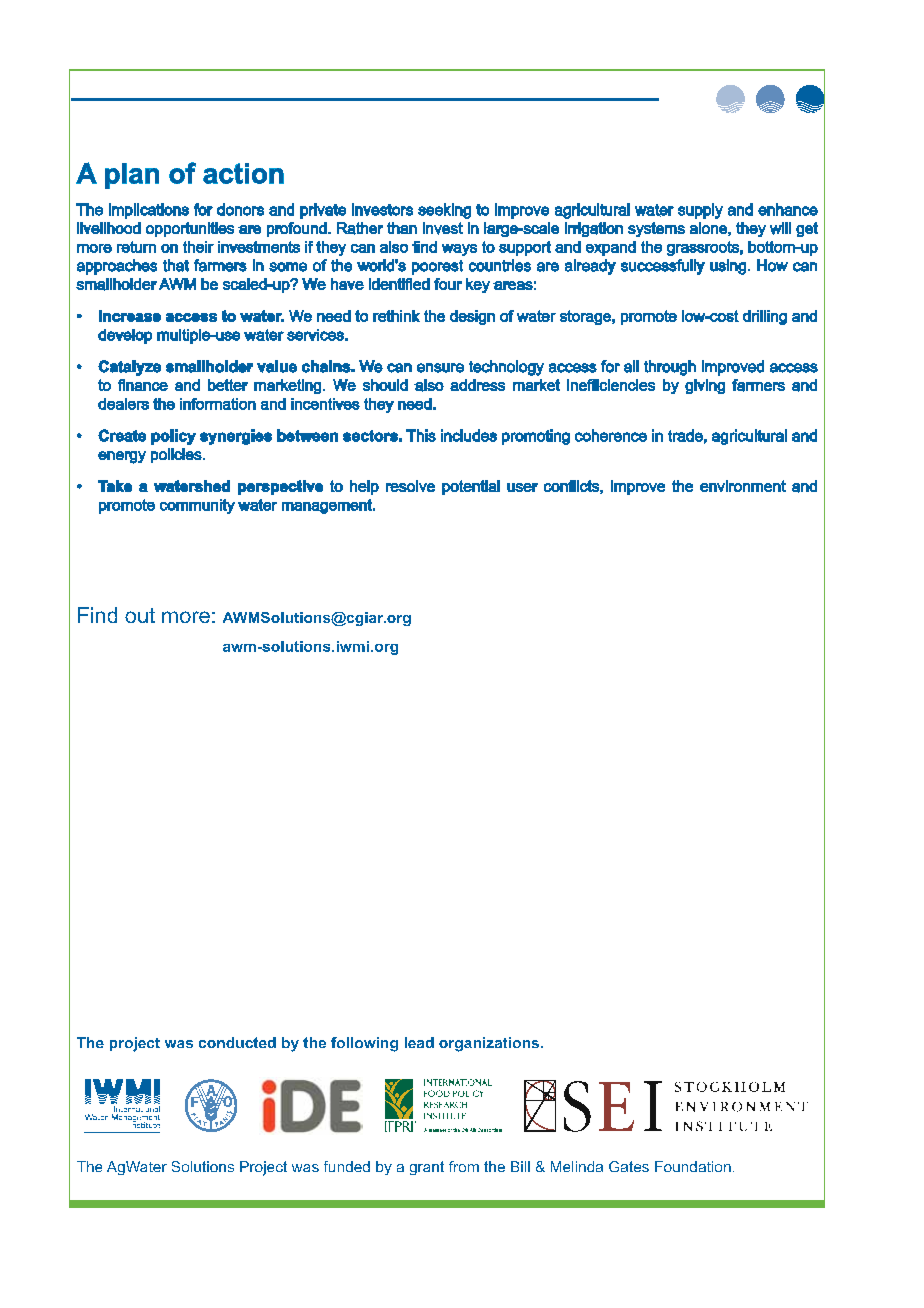  What do you see at coordinates (444, 211) in the screenshot?
I see `seeking` at bounding box center [444, 211].
